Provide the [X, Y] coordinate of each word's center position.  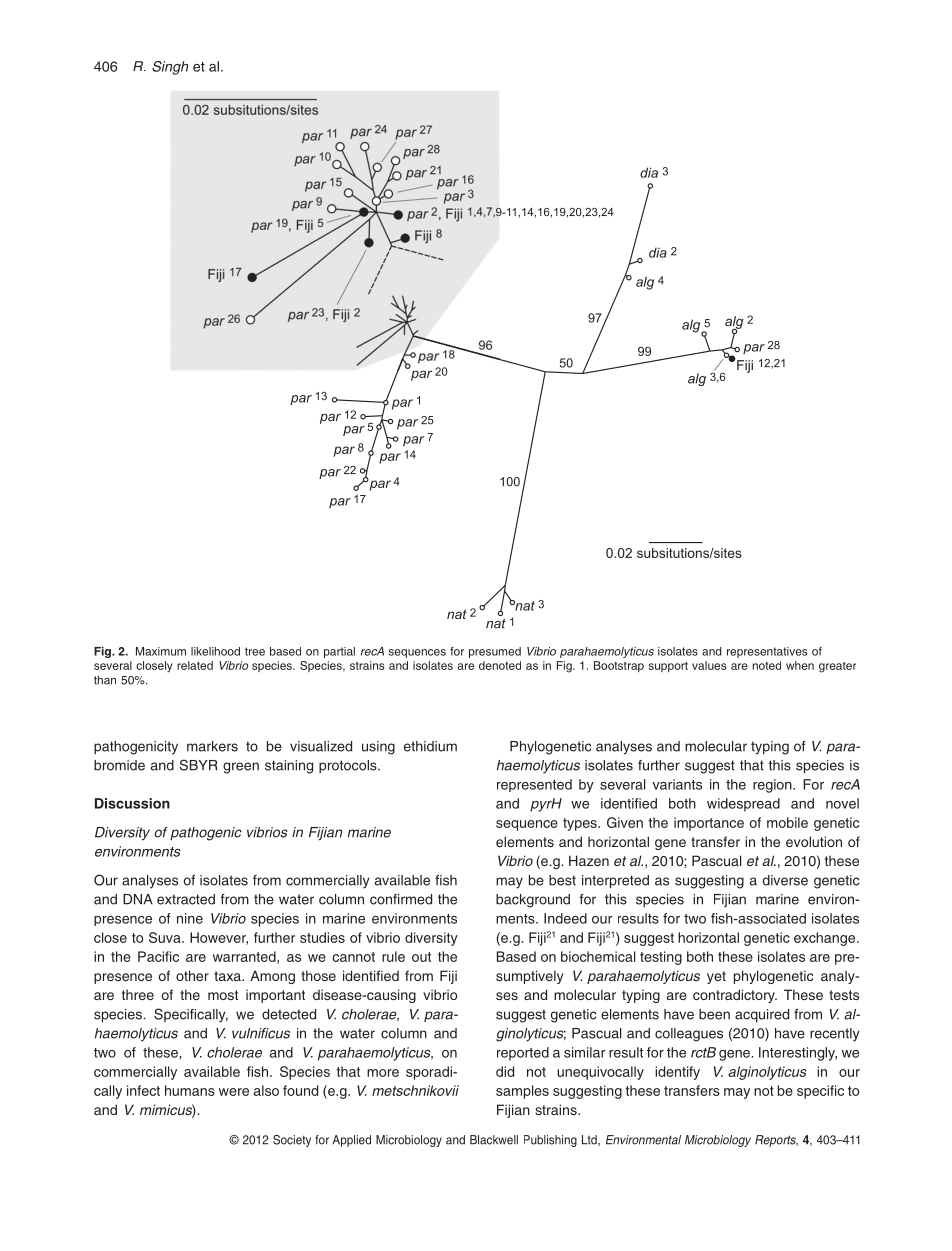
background [533, 901]
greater [837, 667]
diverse [785, 880]
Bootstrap [619, 666]
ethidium [430, 746]
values [709, 665]
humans [190, 1090]
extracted [186, 899]
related [195, 665]
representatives [767, 652]
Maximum [161, 651]
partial [339, 652]
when [800, 665]
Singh [170, 68]
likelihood [215, 651]
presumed [495, 652]
